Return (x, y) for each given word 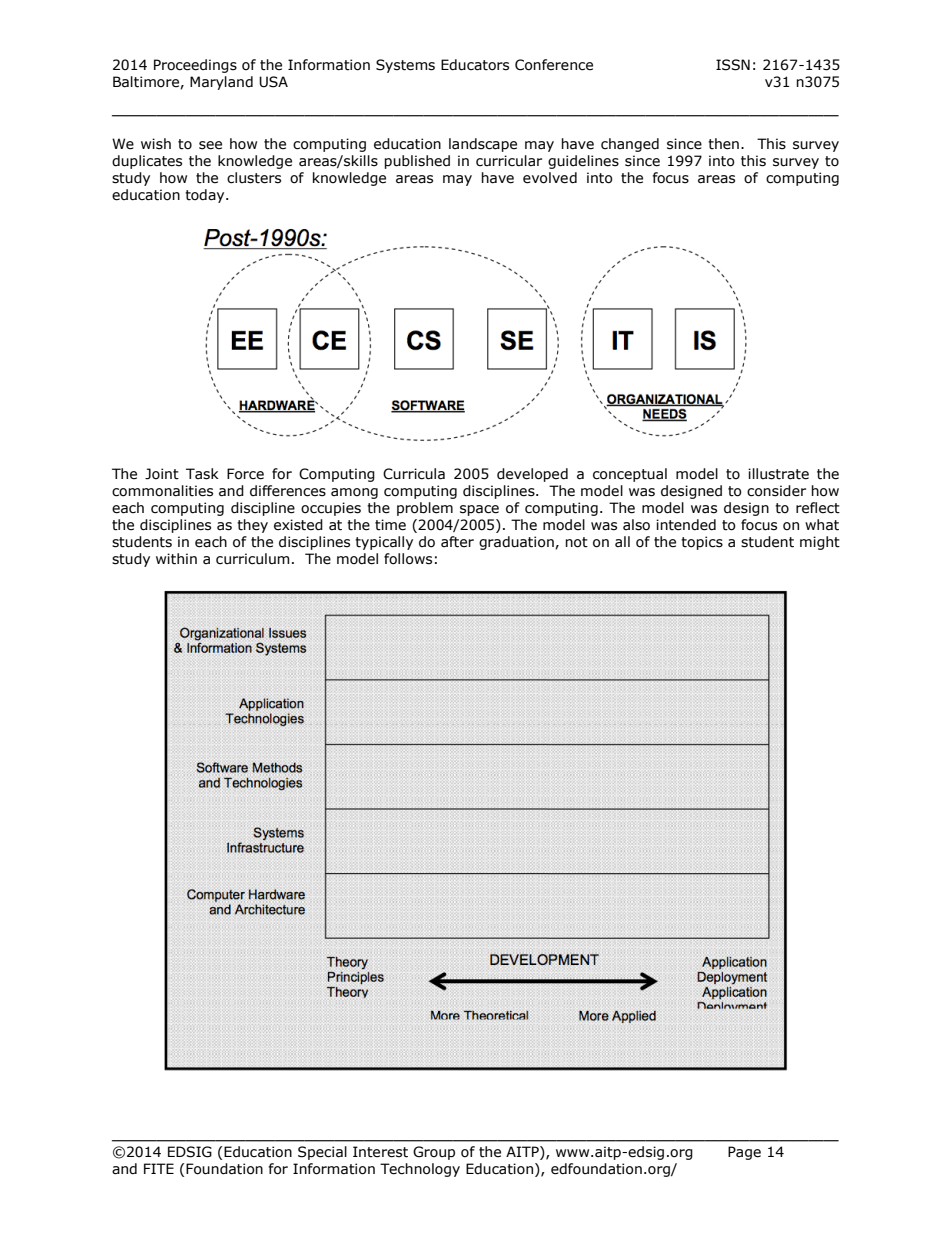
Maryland (221, 83)
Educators (475, 65)
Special (322, 1153)
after (457, 542)
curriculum (253, 559)
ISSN (733, 65)
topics (702, 543)
